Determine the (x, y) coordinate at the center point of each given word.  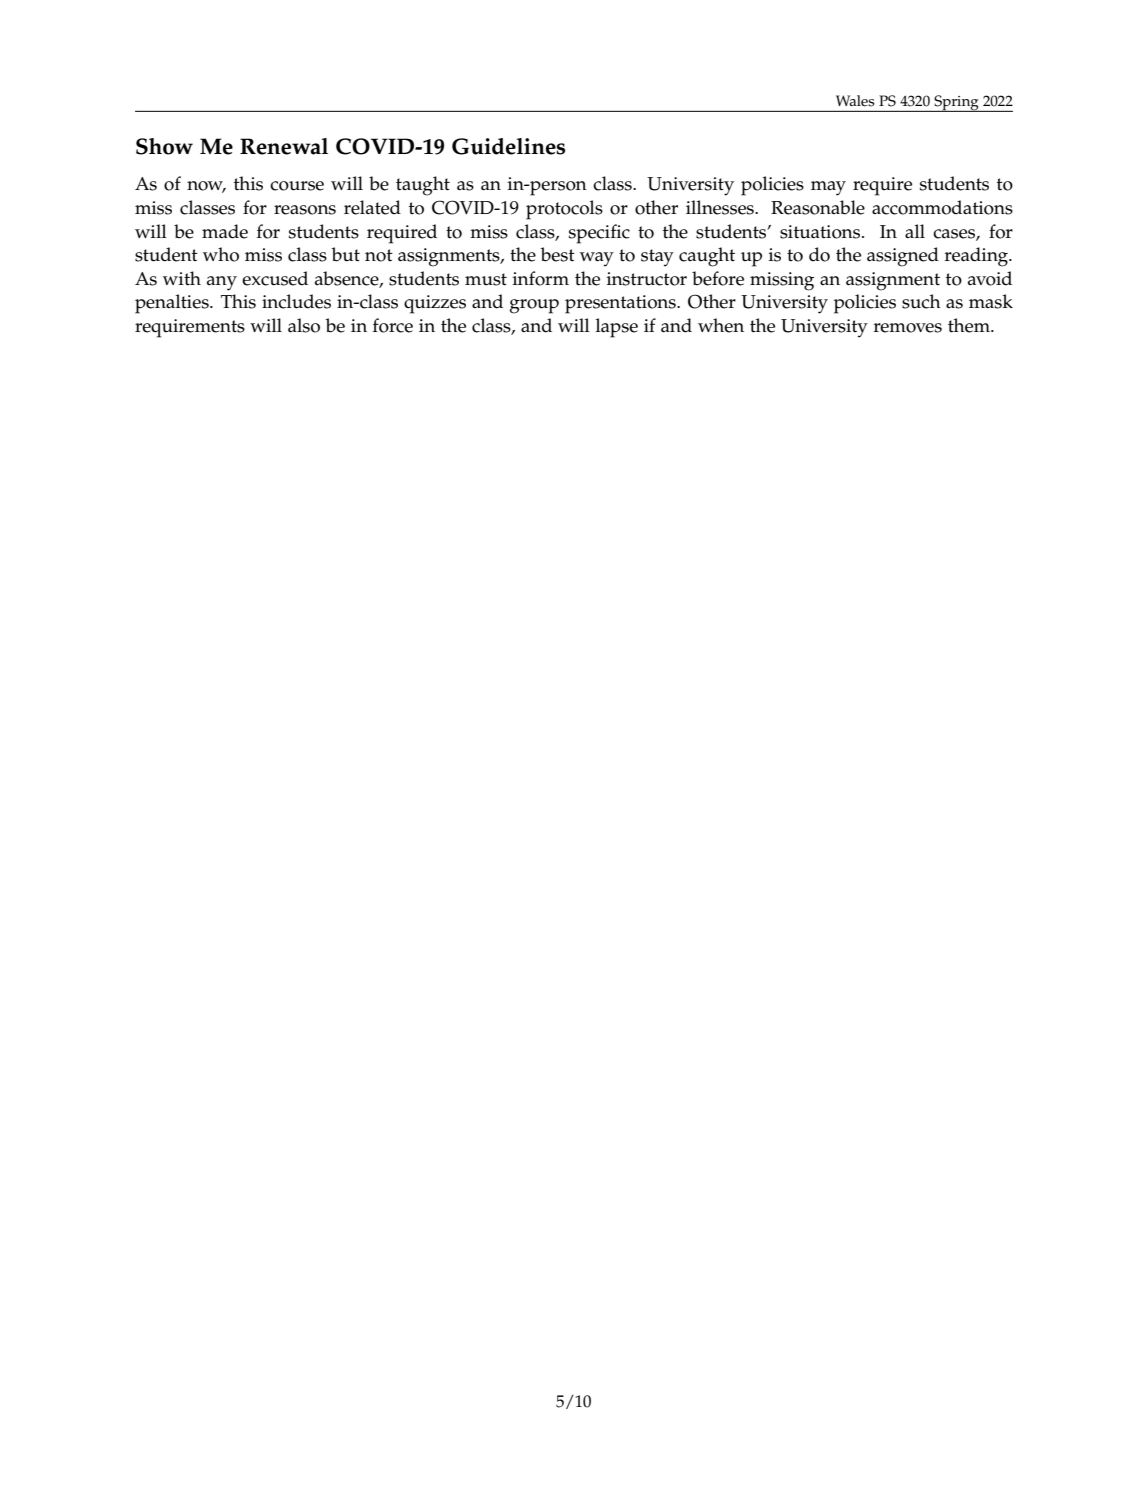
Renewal (284, 146)
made (225, 231)
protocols (564, 210)
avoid (990, 278)
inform (541, 278)
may (828, 188)
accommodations (942, 207)
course (297, 186)
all (915, 231)
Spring (956, 103)
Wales (855, 101)
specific (599, 234)
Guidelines (508, 146)
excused (275, 278)
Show (164, 146)
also (304, 325)
